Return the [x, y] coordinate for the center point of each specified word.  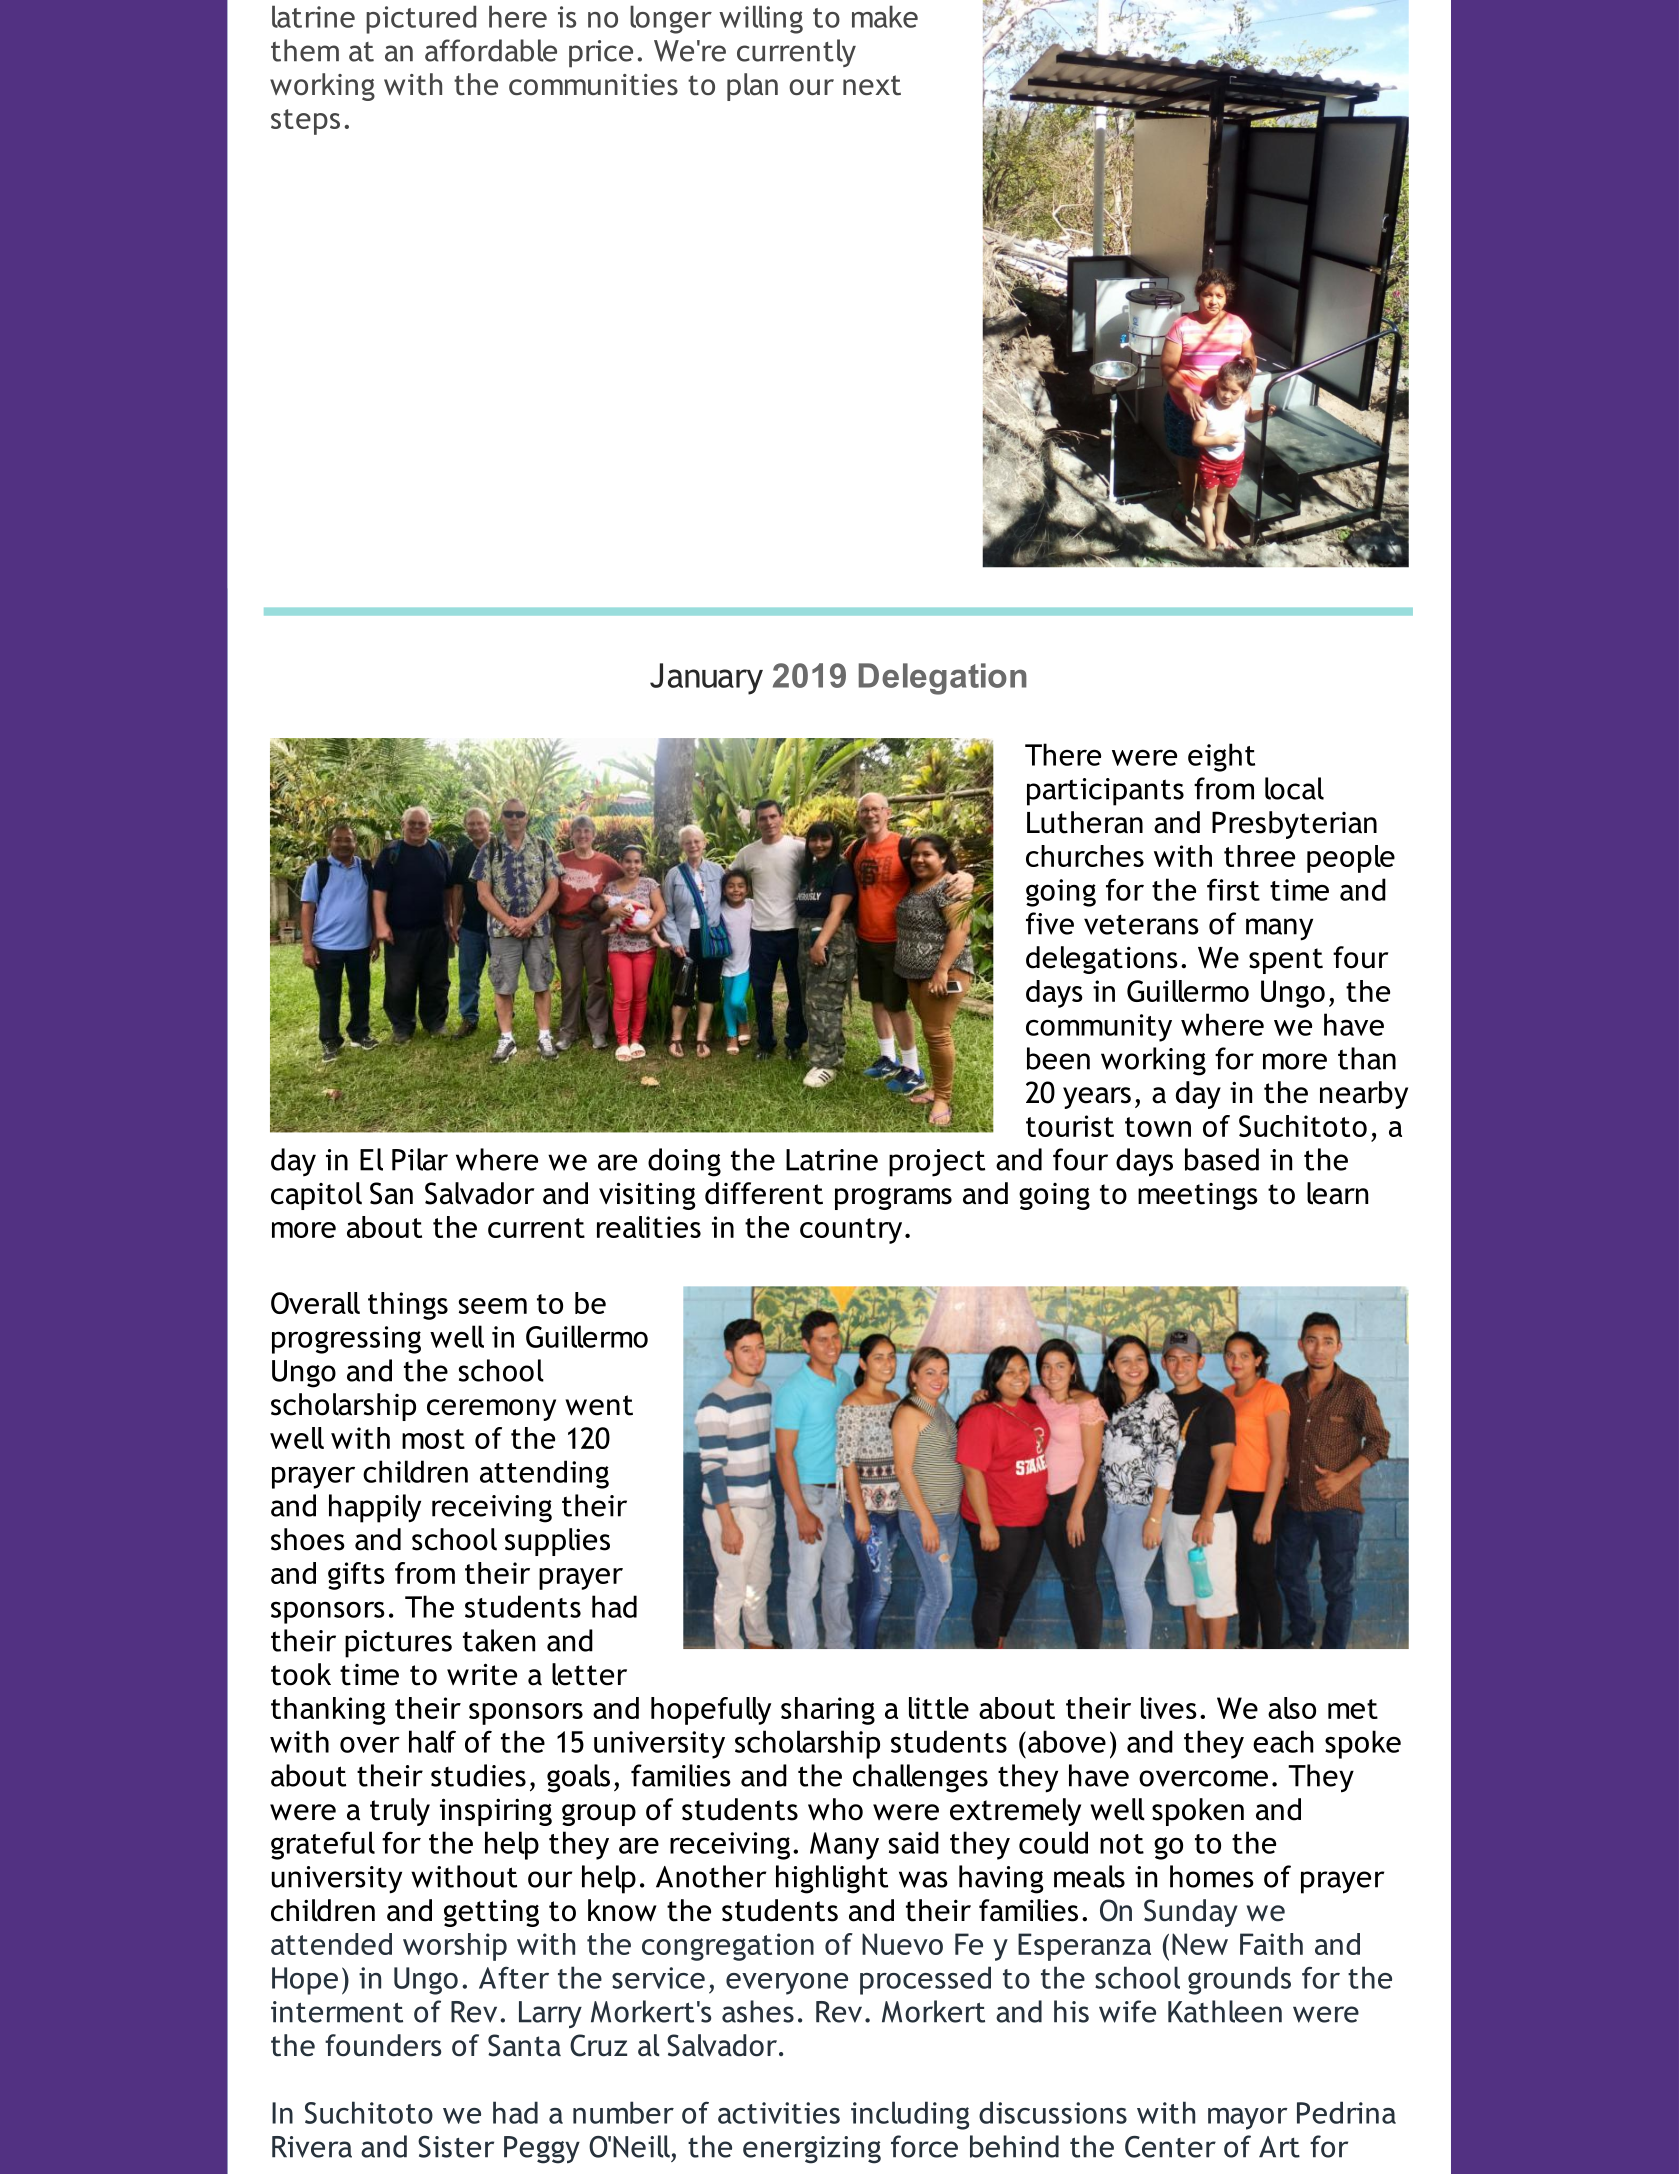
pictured [421, 19]
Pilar [420, 1159]
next [872, 85]
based [1222, 1159]
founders [383, 2045]
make [885, 16]
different [764, 1193]
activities [779, 2113]
